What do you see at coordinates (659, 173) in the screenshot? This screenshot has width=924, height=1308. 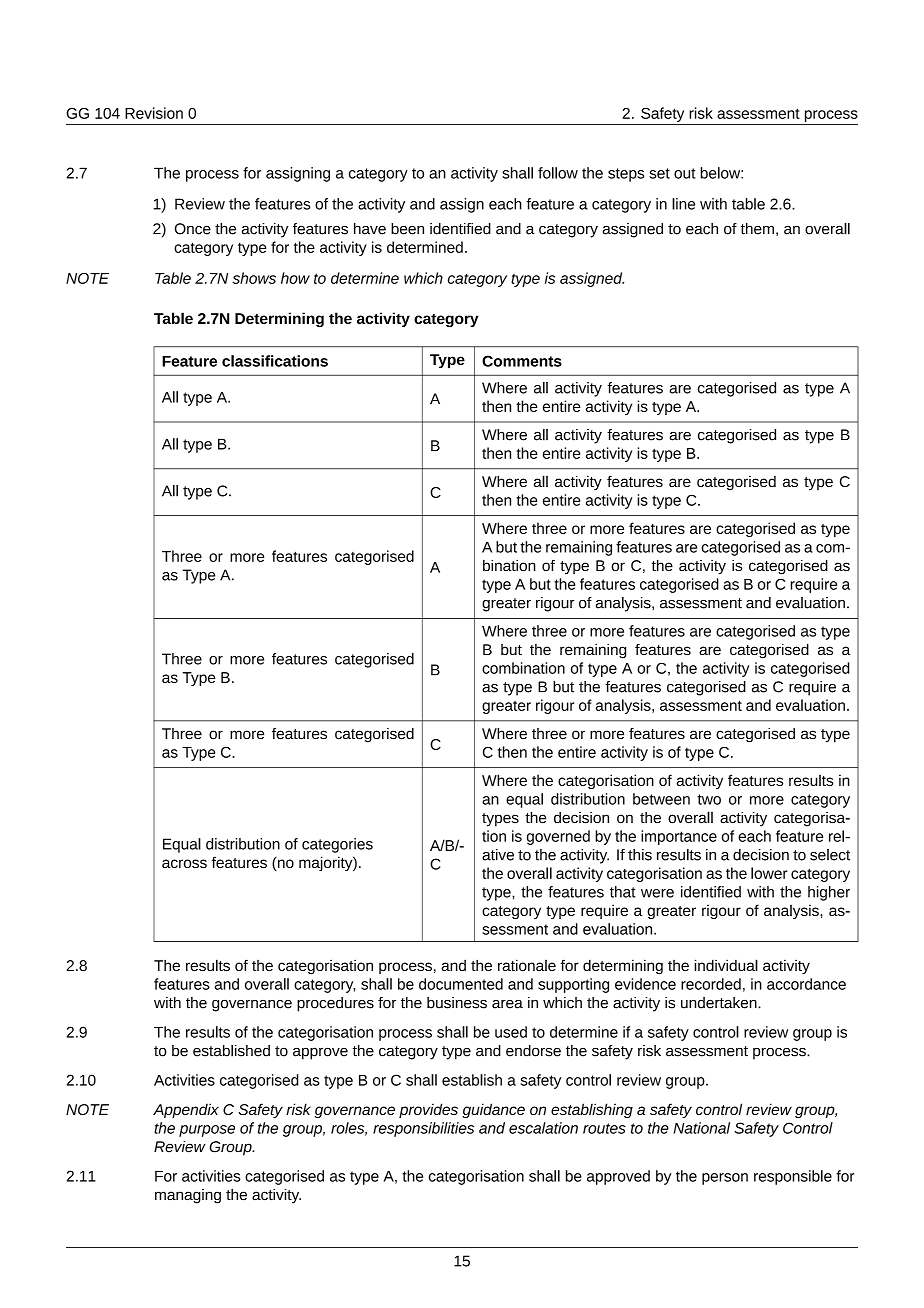 I see `set` at bounding box center [659, 173].
